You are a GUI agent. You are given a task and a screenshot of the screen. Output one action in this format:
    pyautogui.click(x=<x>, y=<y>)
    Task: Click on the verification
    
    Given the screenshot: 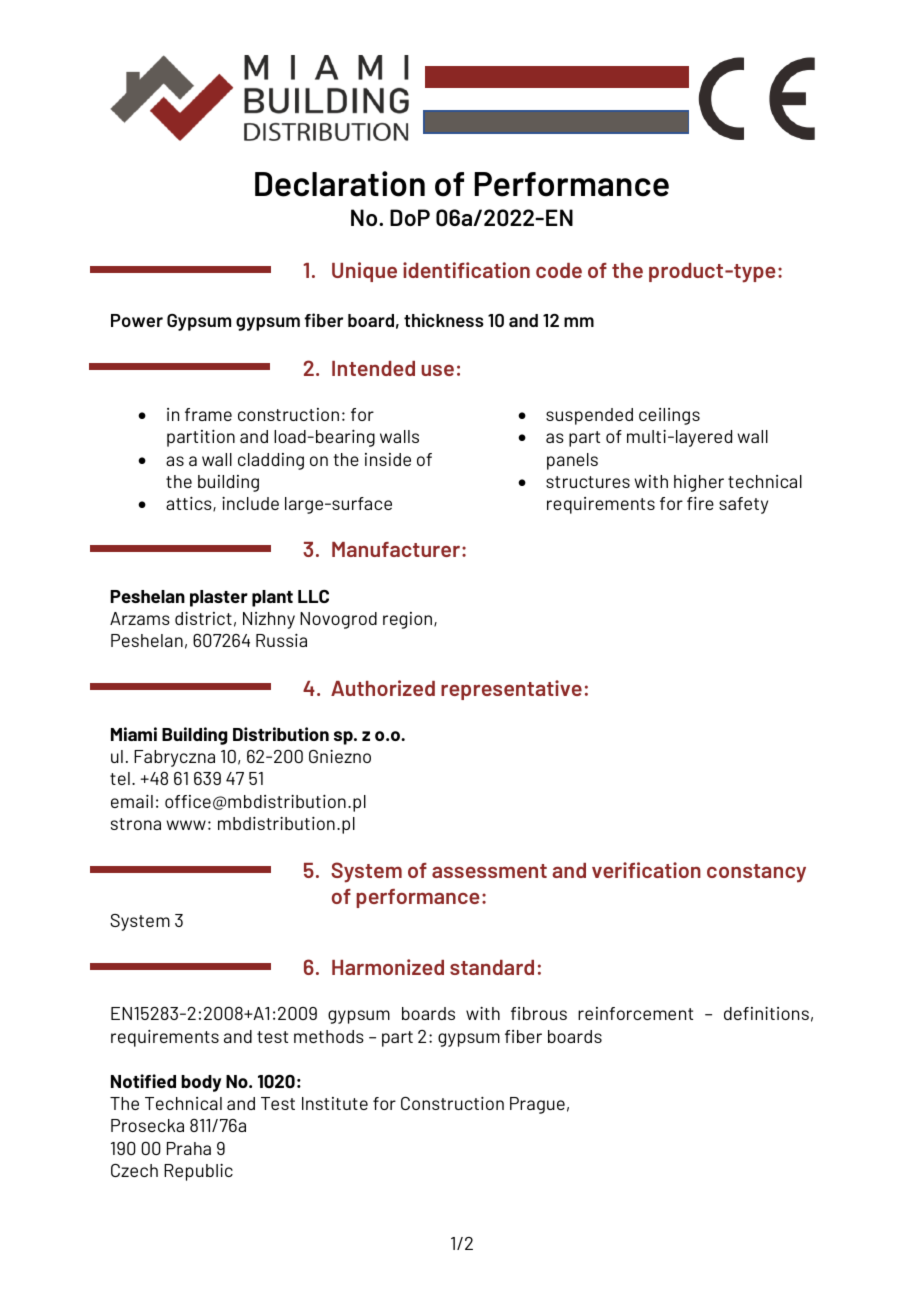 What is the action you would take?
    pyautogui.click(x=646, y=870)
